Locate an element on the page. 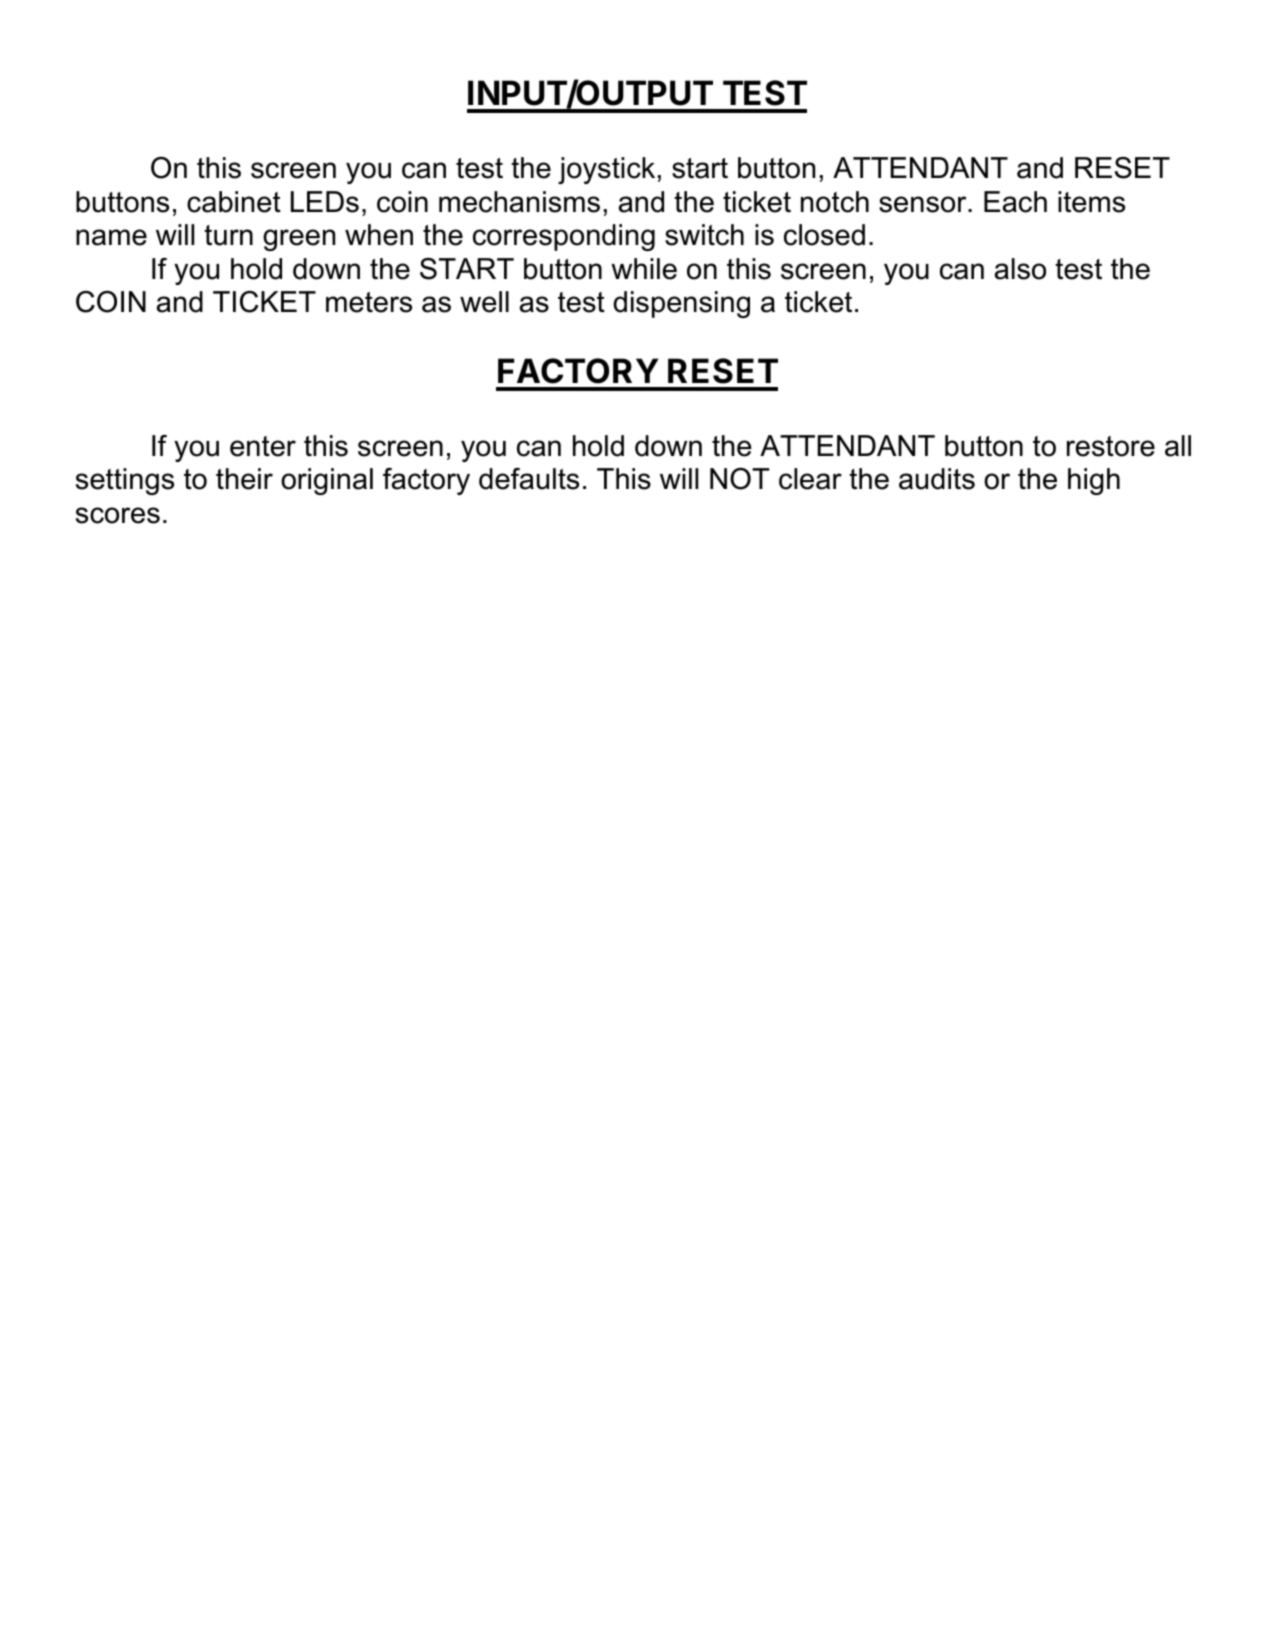  while is located at coordinates (644, 269).
